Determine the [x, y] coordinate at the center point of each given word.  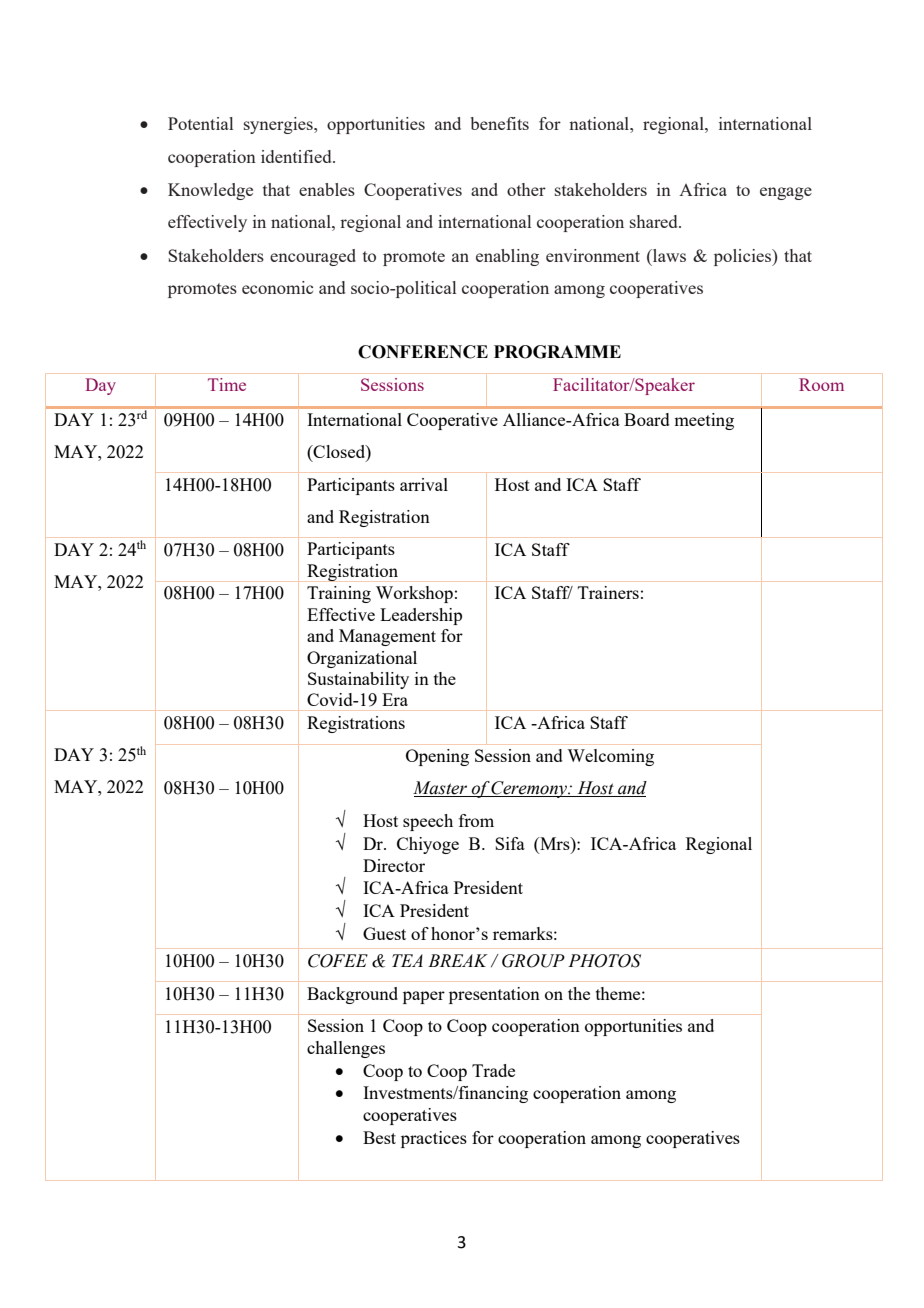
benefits [500, 123]
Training [339, 594]
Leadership [421, 616]
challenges [346, 1049]
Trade [493, 1070]
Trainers [608, 592]
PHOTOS [604, 961]
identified [297, 156]
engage [786, 193]
